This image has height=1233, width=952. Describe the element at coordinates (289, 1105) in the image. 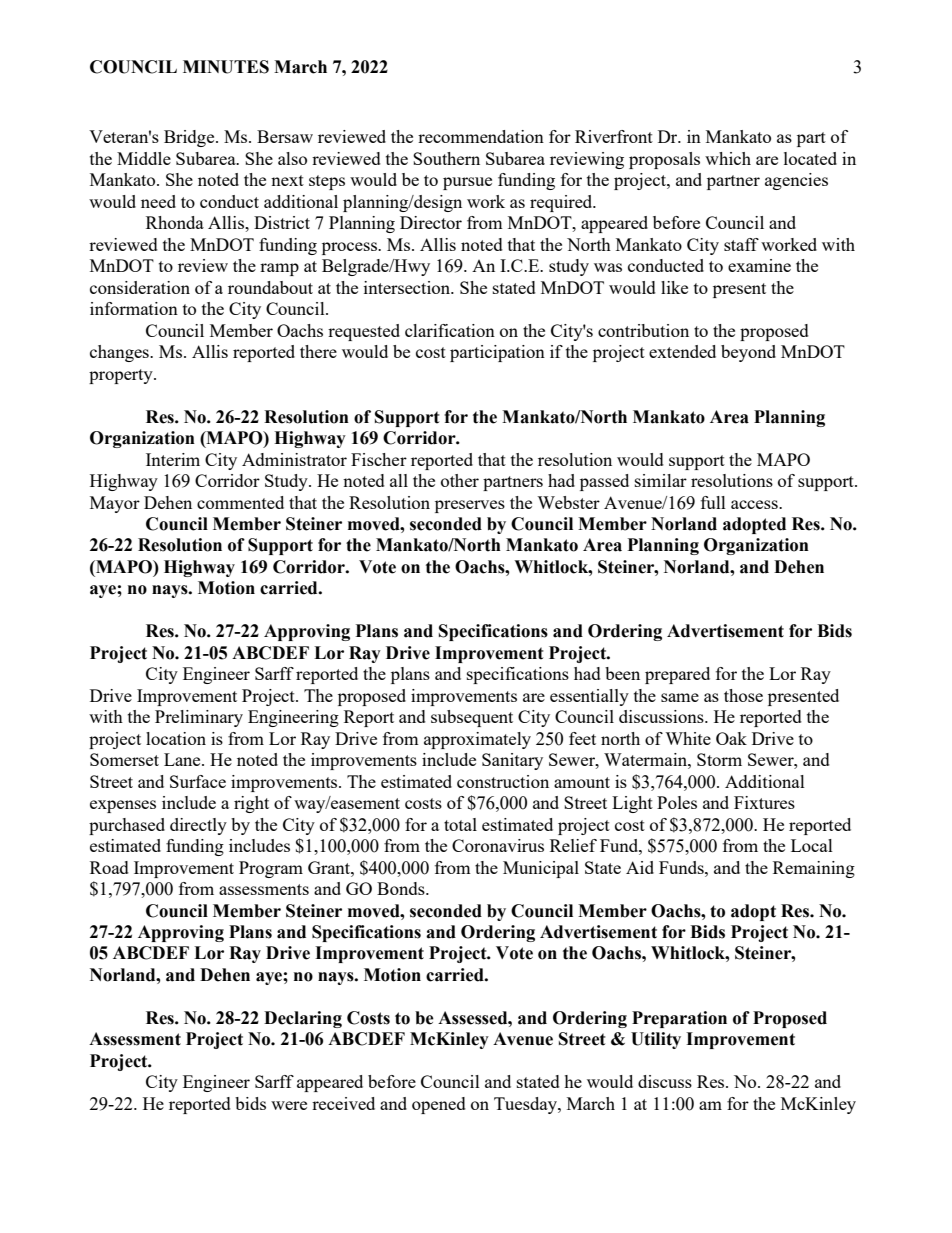

I see `were` at that location.
